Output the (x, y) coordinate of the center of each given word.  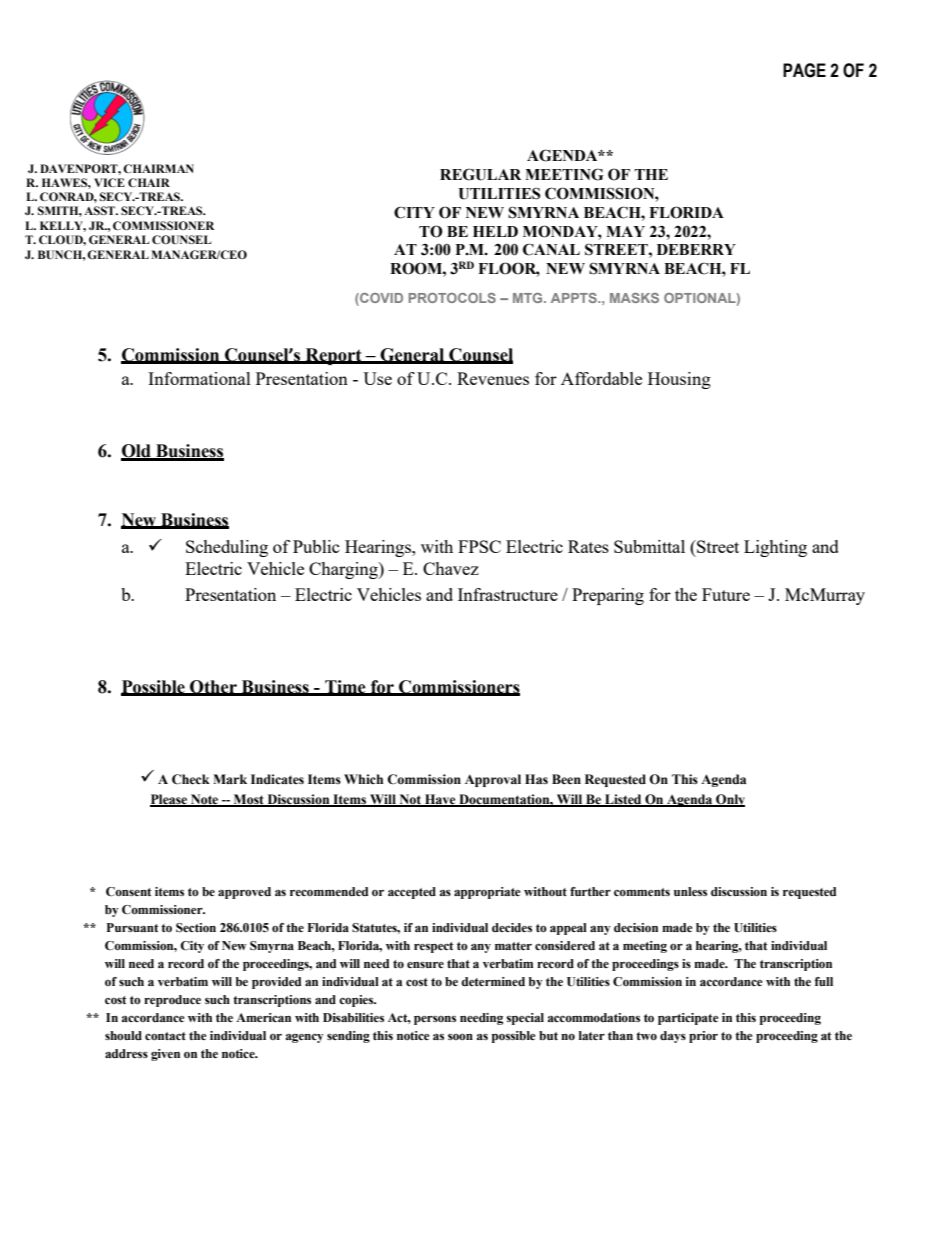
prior (703, 1037)
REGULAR (480, 174)
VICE (109, 182)
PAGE (804, 70)
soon (460, 1037)
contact (165, 1036)
